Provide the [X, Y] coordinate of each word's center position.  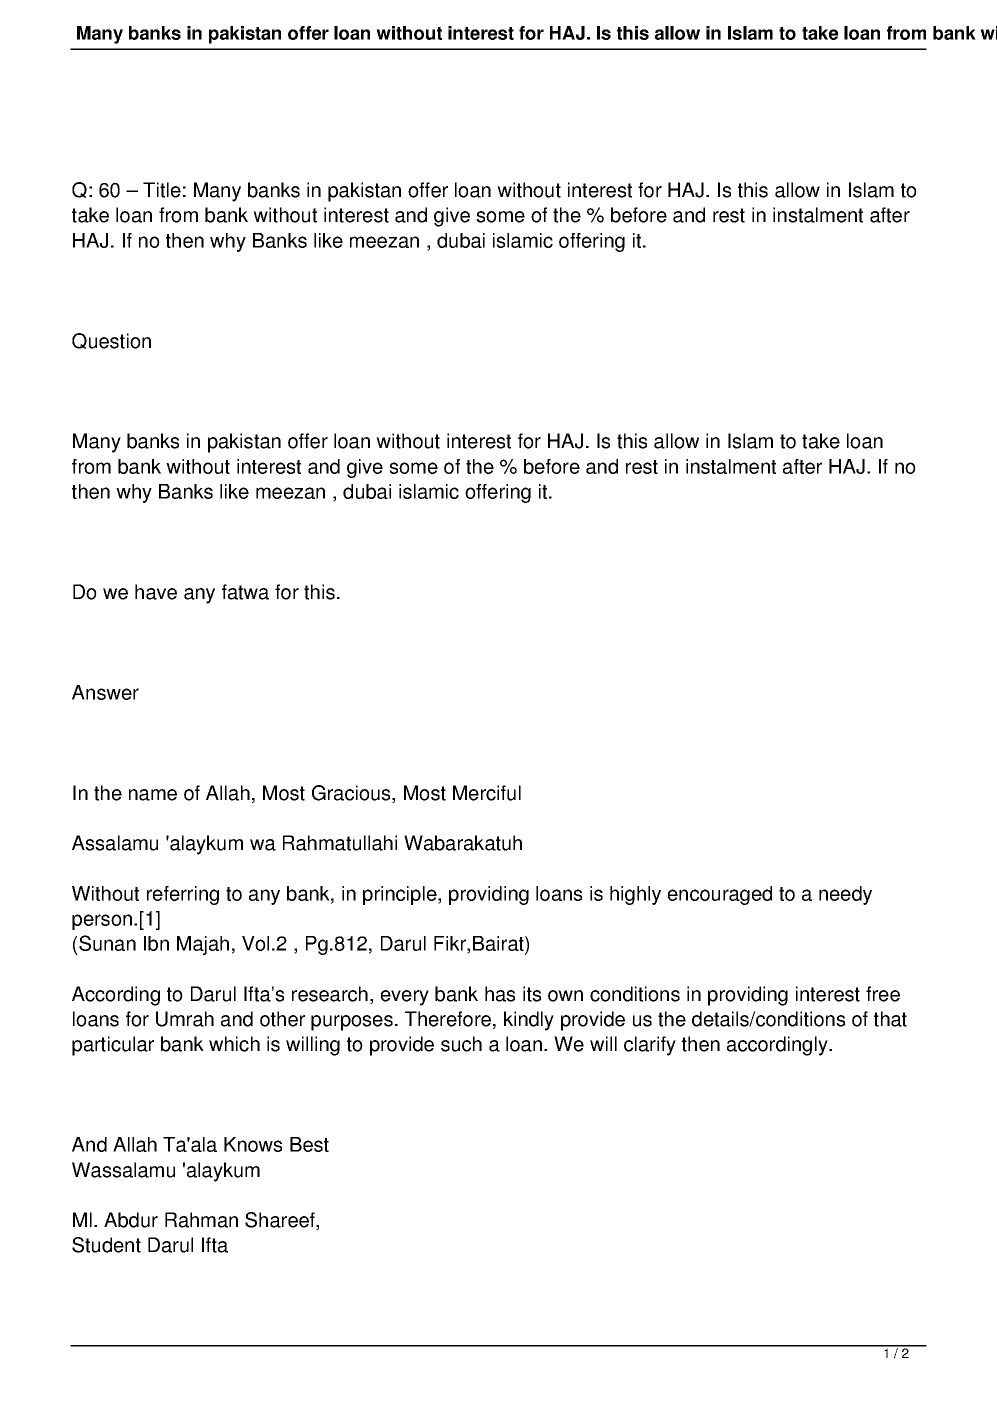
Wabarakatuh [463, 843]
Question [111, 341]
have [156, 592]
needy [845, 895]
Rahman [201, 1220]
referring [183, 895]
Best [309, 1144]
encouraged [720, 895]
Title [162, 190]
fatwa [245, 592]
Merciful [487, 793]
